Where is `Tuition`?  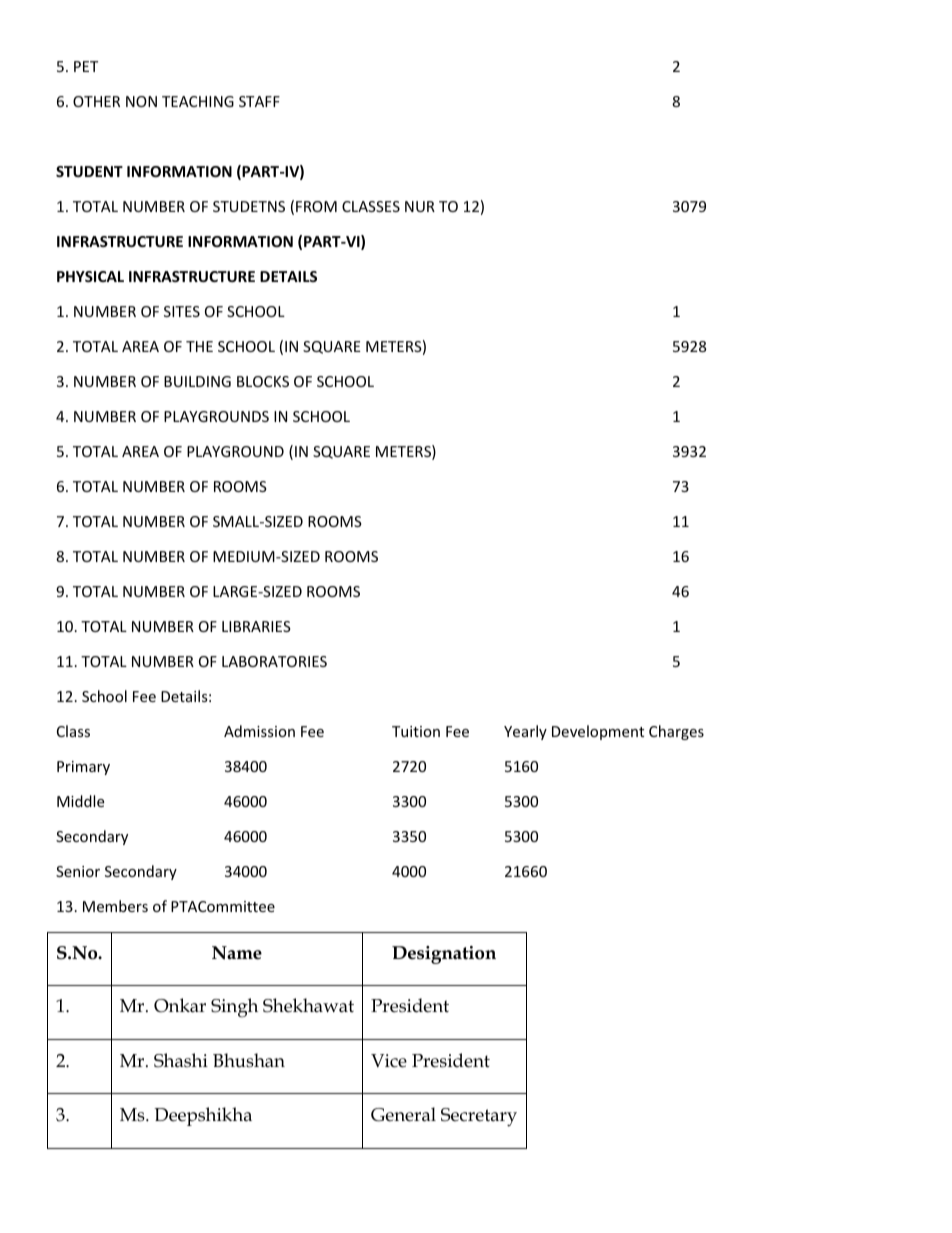
Tuition is located at coordinates (416, 731).
